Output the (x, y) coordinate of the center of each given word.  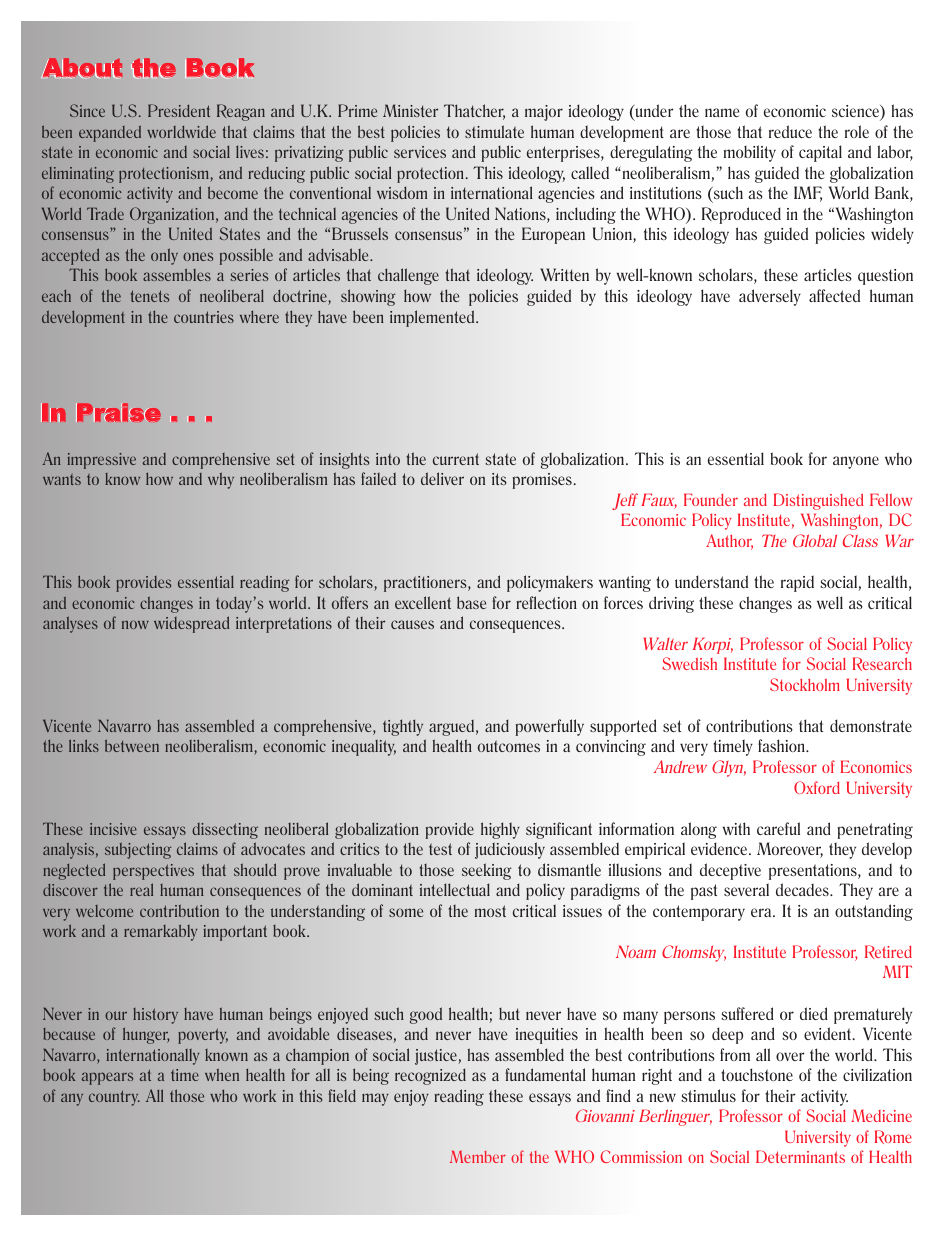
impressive (101, 461)
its (499, 479)
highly (500, 830)
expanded (110, 133)
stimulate (494, 131)
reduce (790, 131)
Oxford (817, 787)
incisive (113, 829)
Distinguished (818, 501)
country (114, 1098)
